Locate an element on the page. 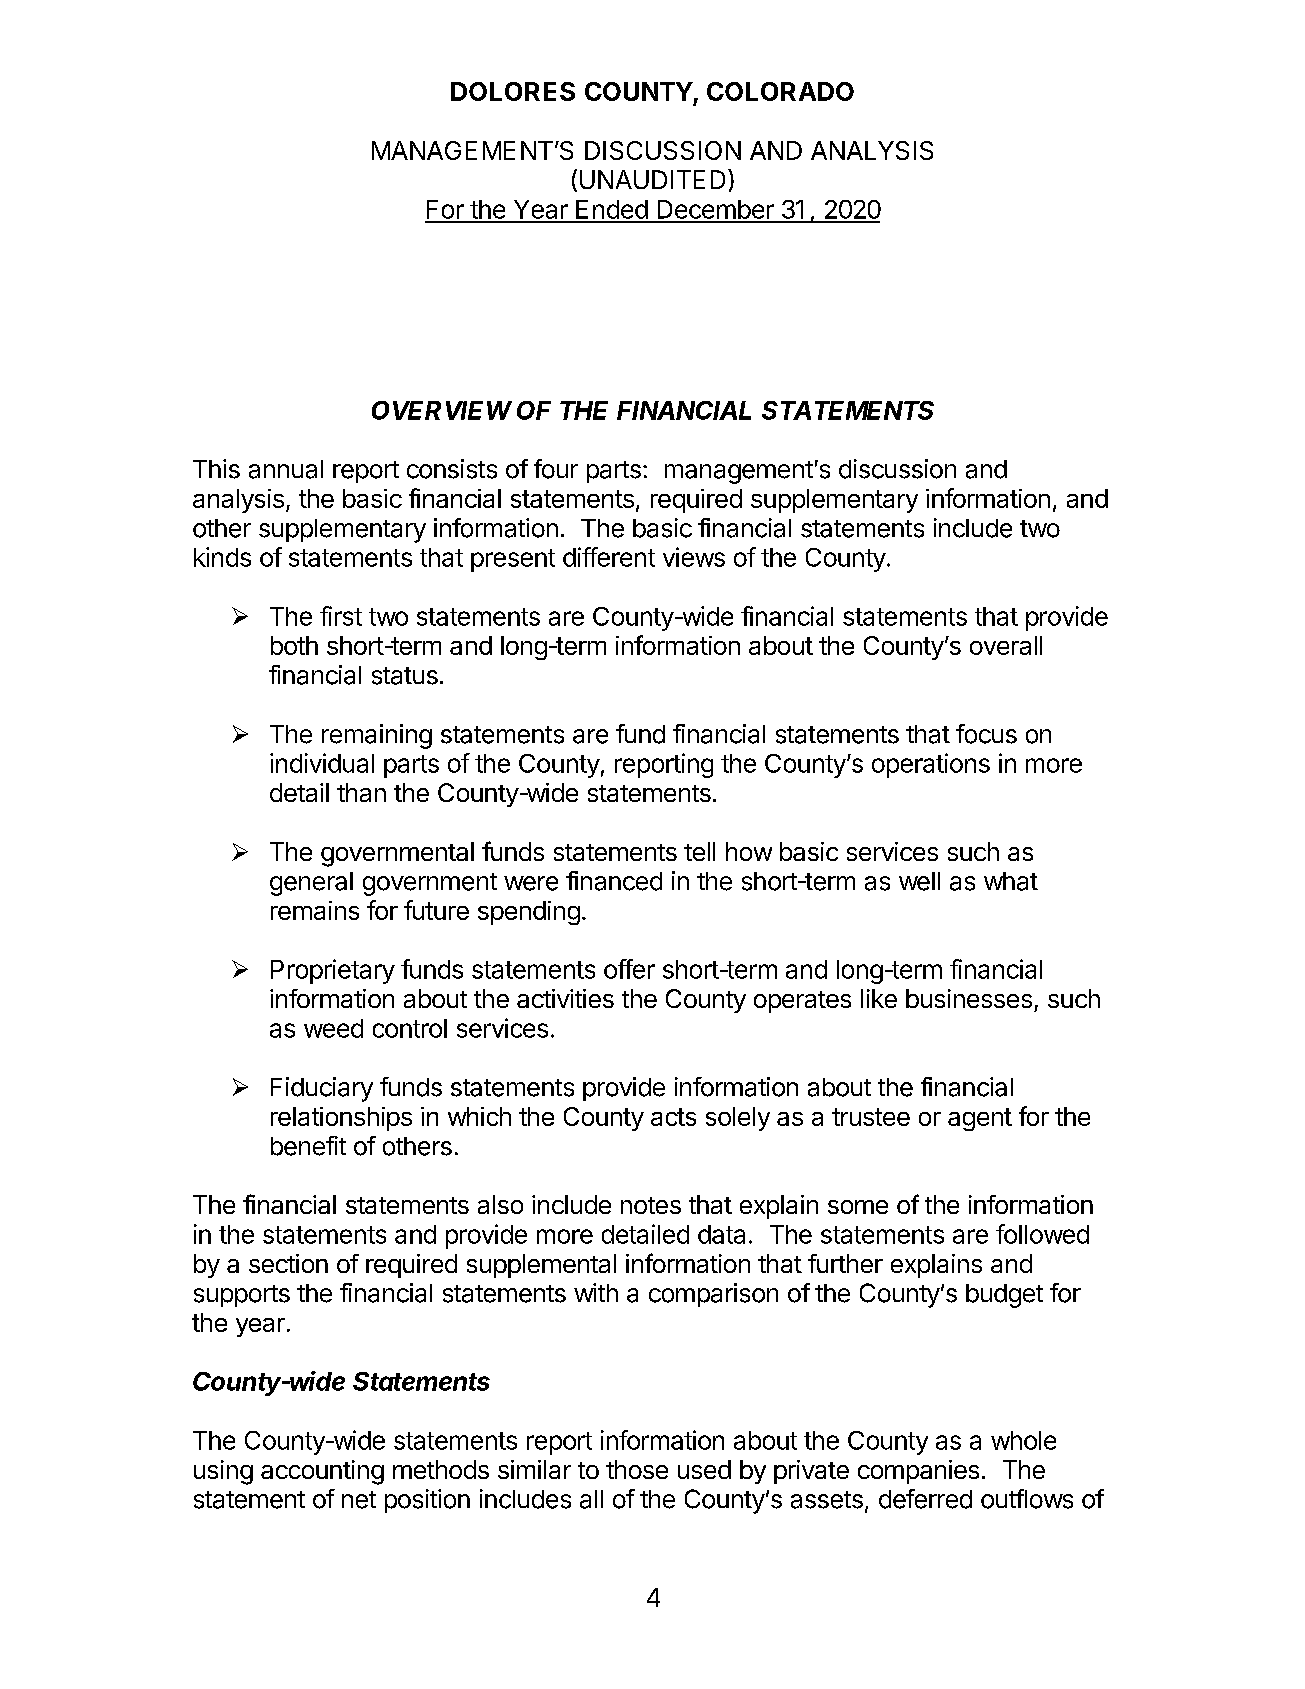 The image size is (1305, 1689). four is located at coordinates (556, 469).
